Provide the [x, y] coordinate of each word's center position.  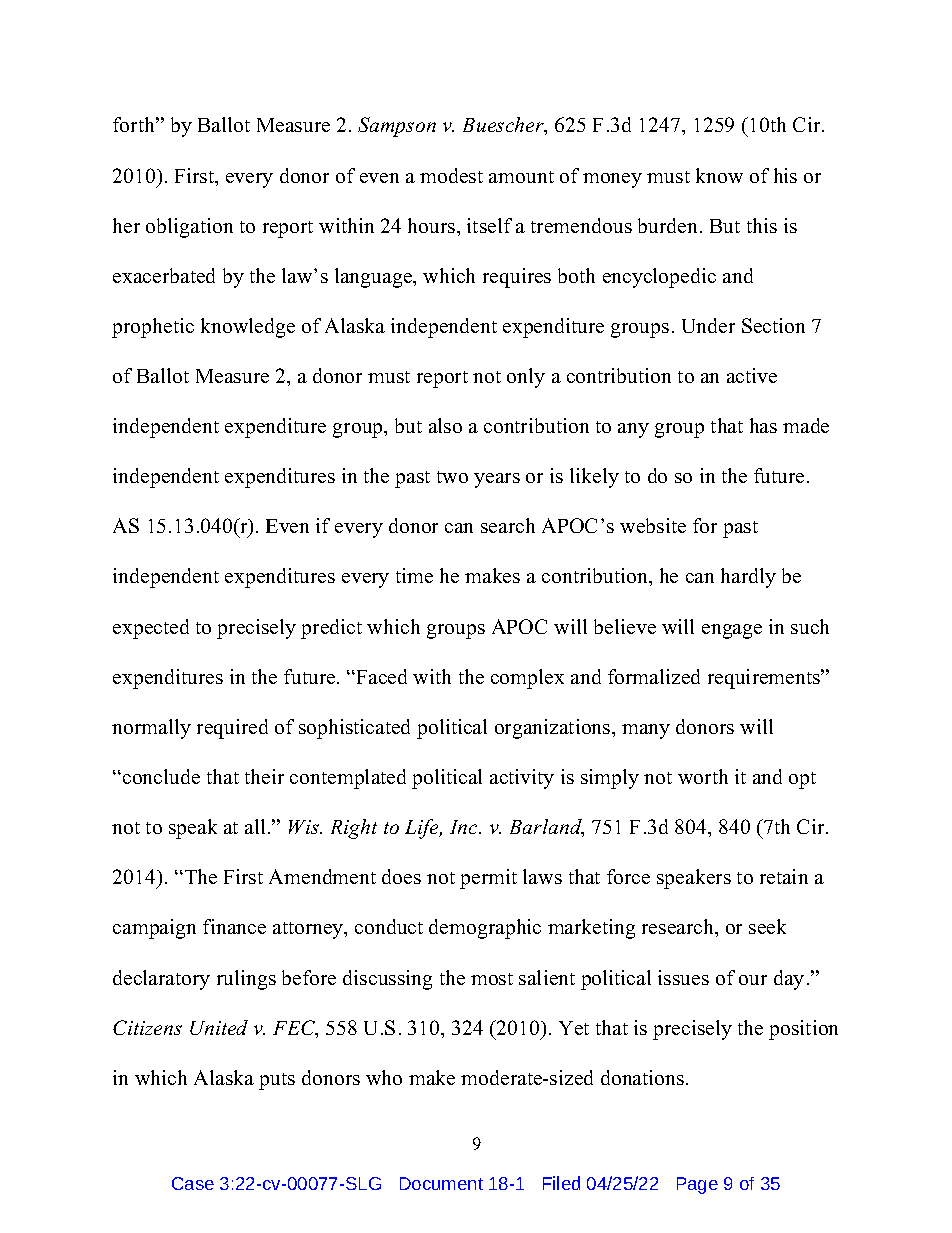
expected [151, 629]
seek [767, 926]
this [762, 225]
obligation [189, 228]
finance [234, 926]
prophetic [153, 328]
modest [451, 175]
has [763, 425]
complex [527, 679]
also [445, 425]
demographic [485, 929]
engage [732, 631]
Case [193, 1183]
